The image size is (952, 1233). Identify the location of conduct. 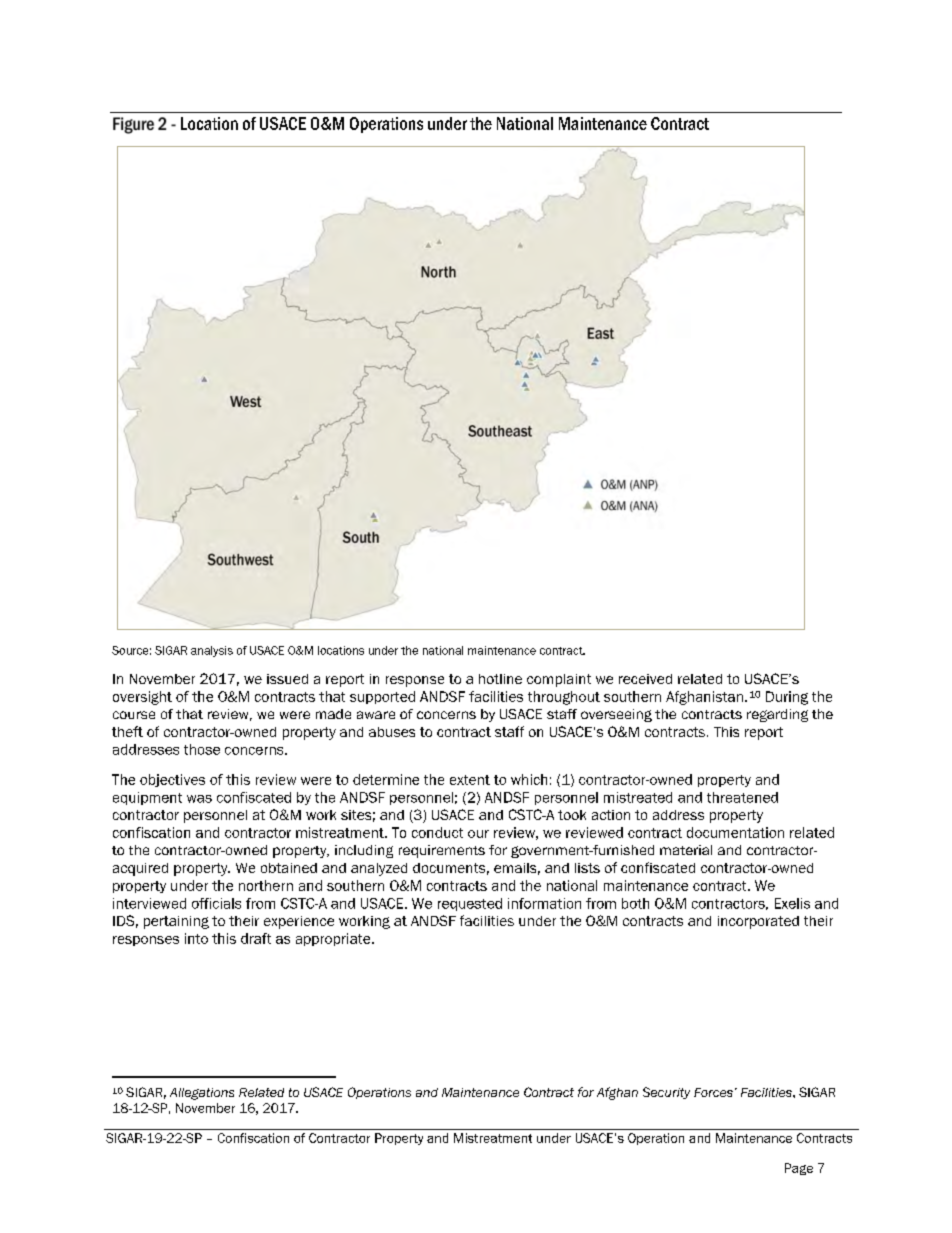
(437, 832).
